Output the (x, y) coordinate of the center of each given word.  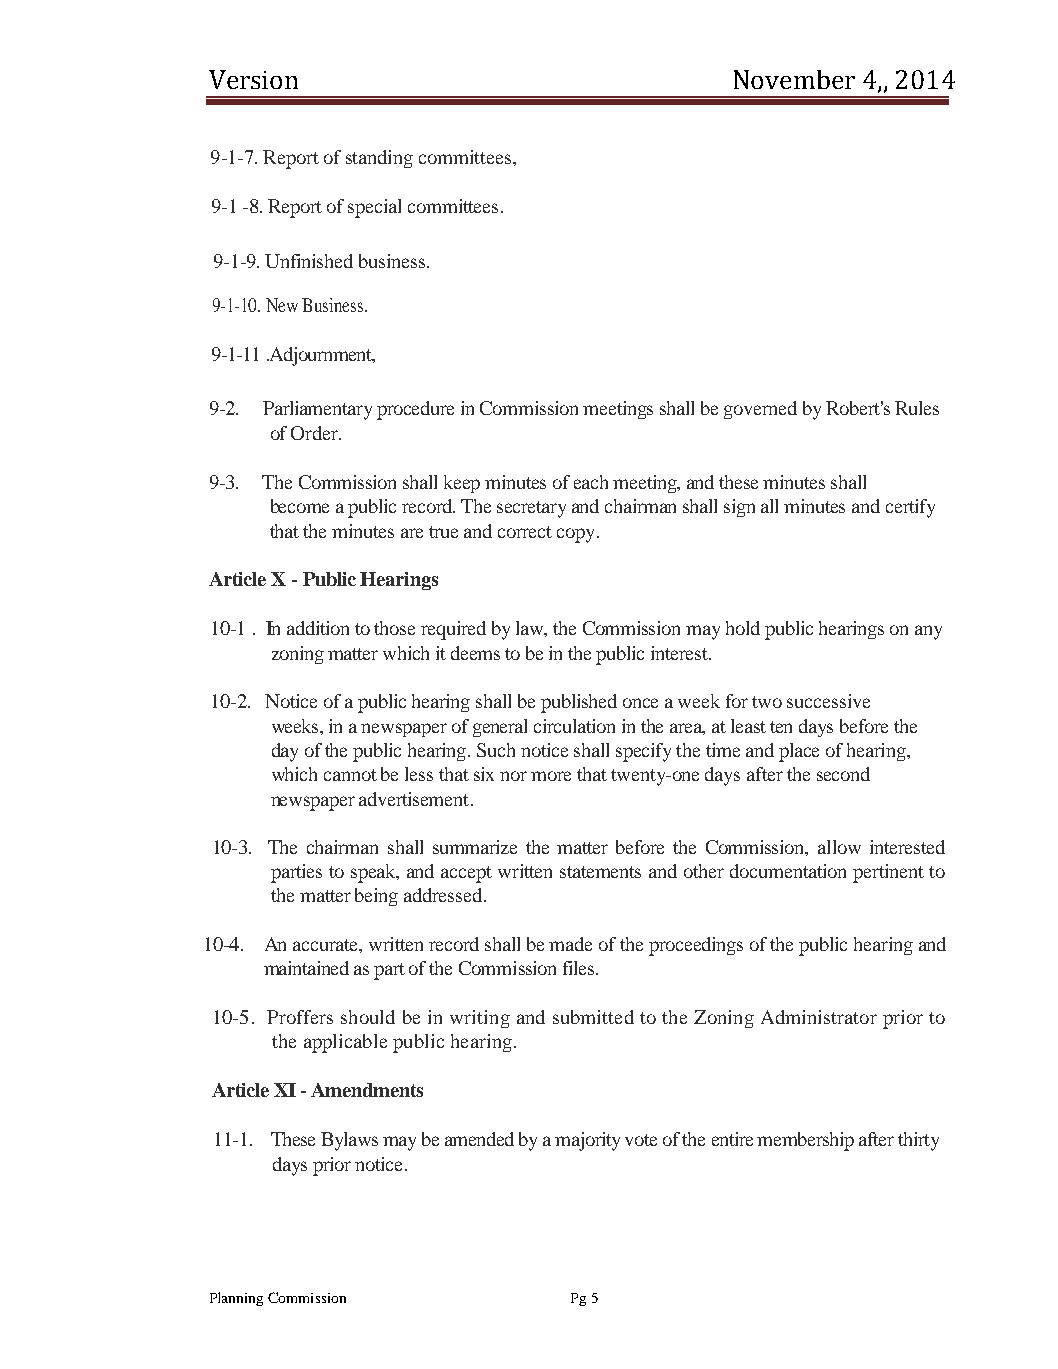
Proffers (300, 1017)
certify (910, 508)
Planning (236, 1299)
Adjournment (321, 356)
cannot (350, 775)
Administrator (819, 1017)
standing (379, 159)
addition (318, 628)
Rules (917, 408)
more (551, 776)
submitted (593, 1017)
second (843, 774)
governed (760, 410)
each (591, 482)
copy (577, 535)
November (794, 79)
